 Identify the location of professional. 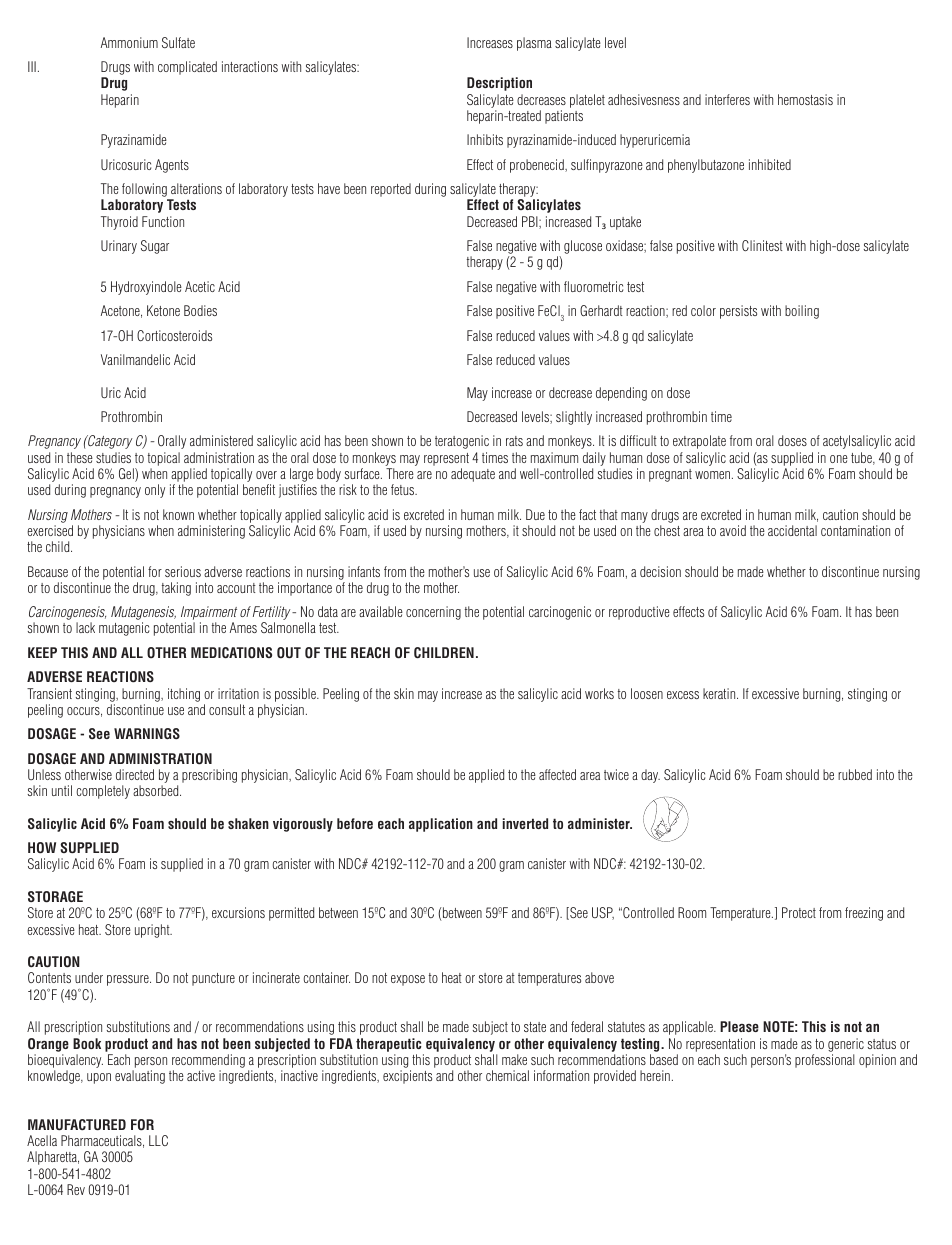
(825, 1061).
